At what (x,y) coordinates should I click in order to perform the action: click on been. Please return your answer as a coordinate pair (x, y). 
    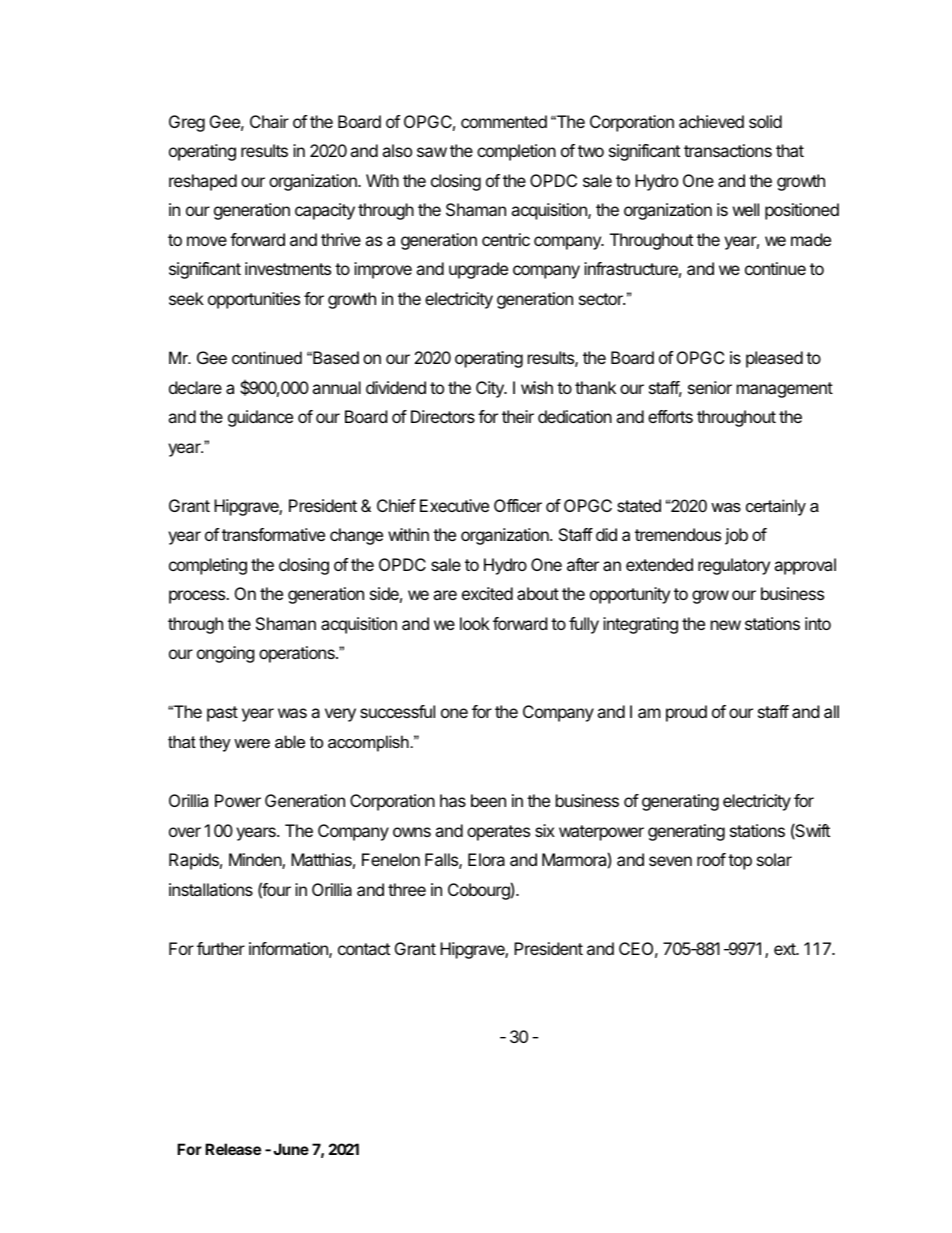
    Looking at the image, I should click on (488, 800).
